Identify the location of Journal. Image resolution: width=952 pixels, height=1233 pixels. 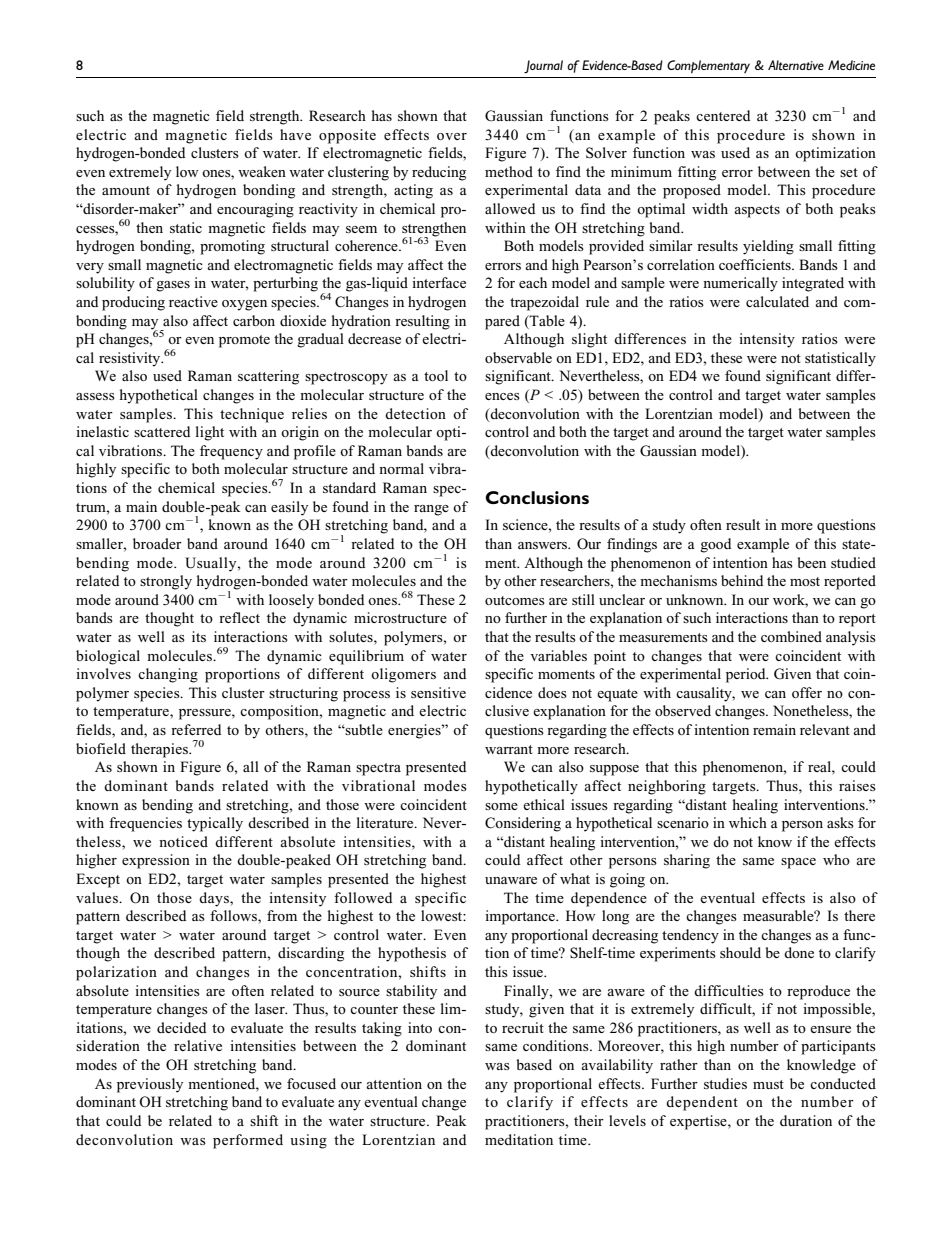
(543, 66).
